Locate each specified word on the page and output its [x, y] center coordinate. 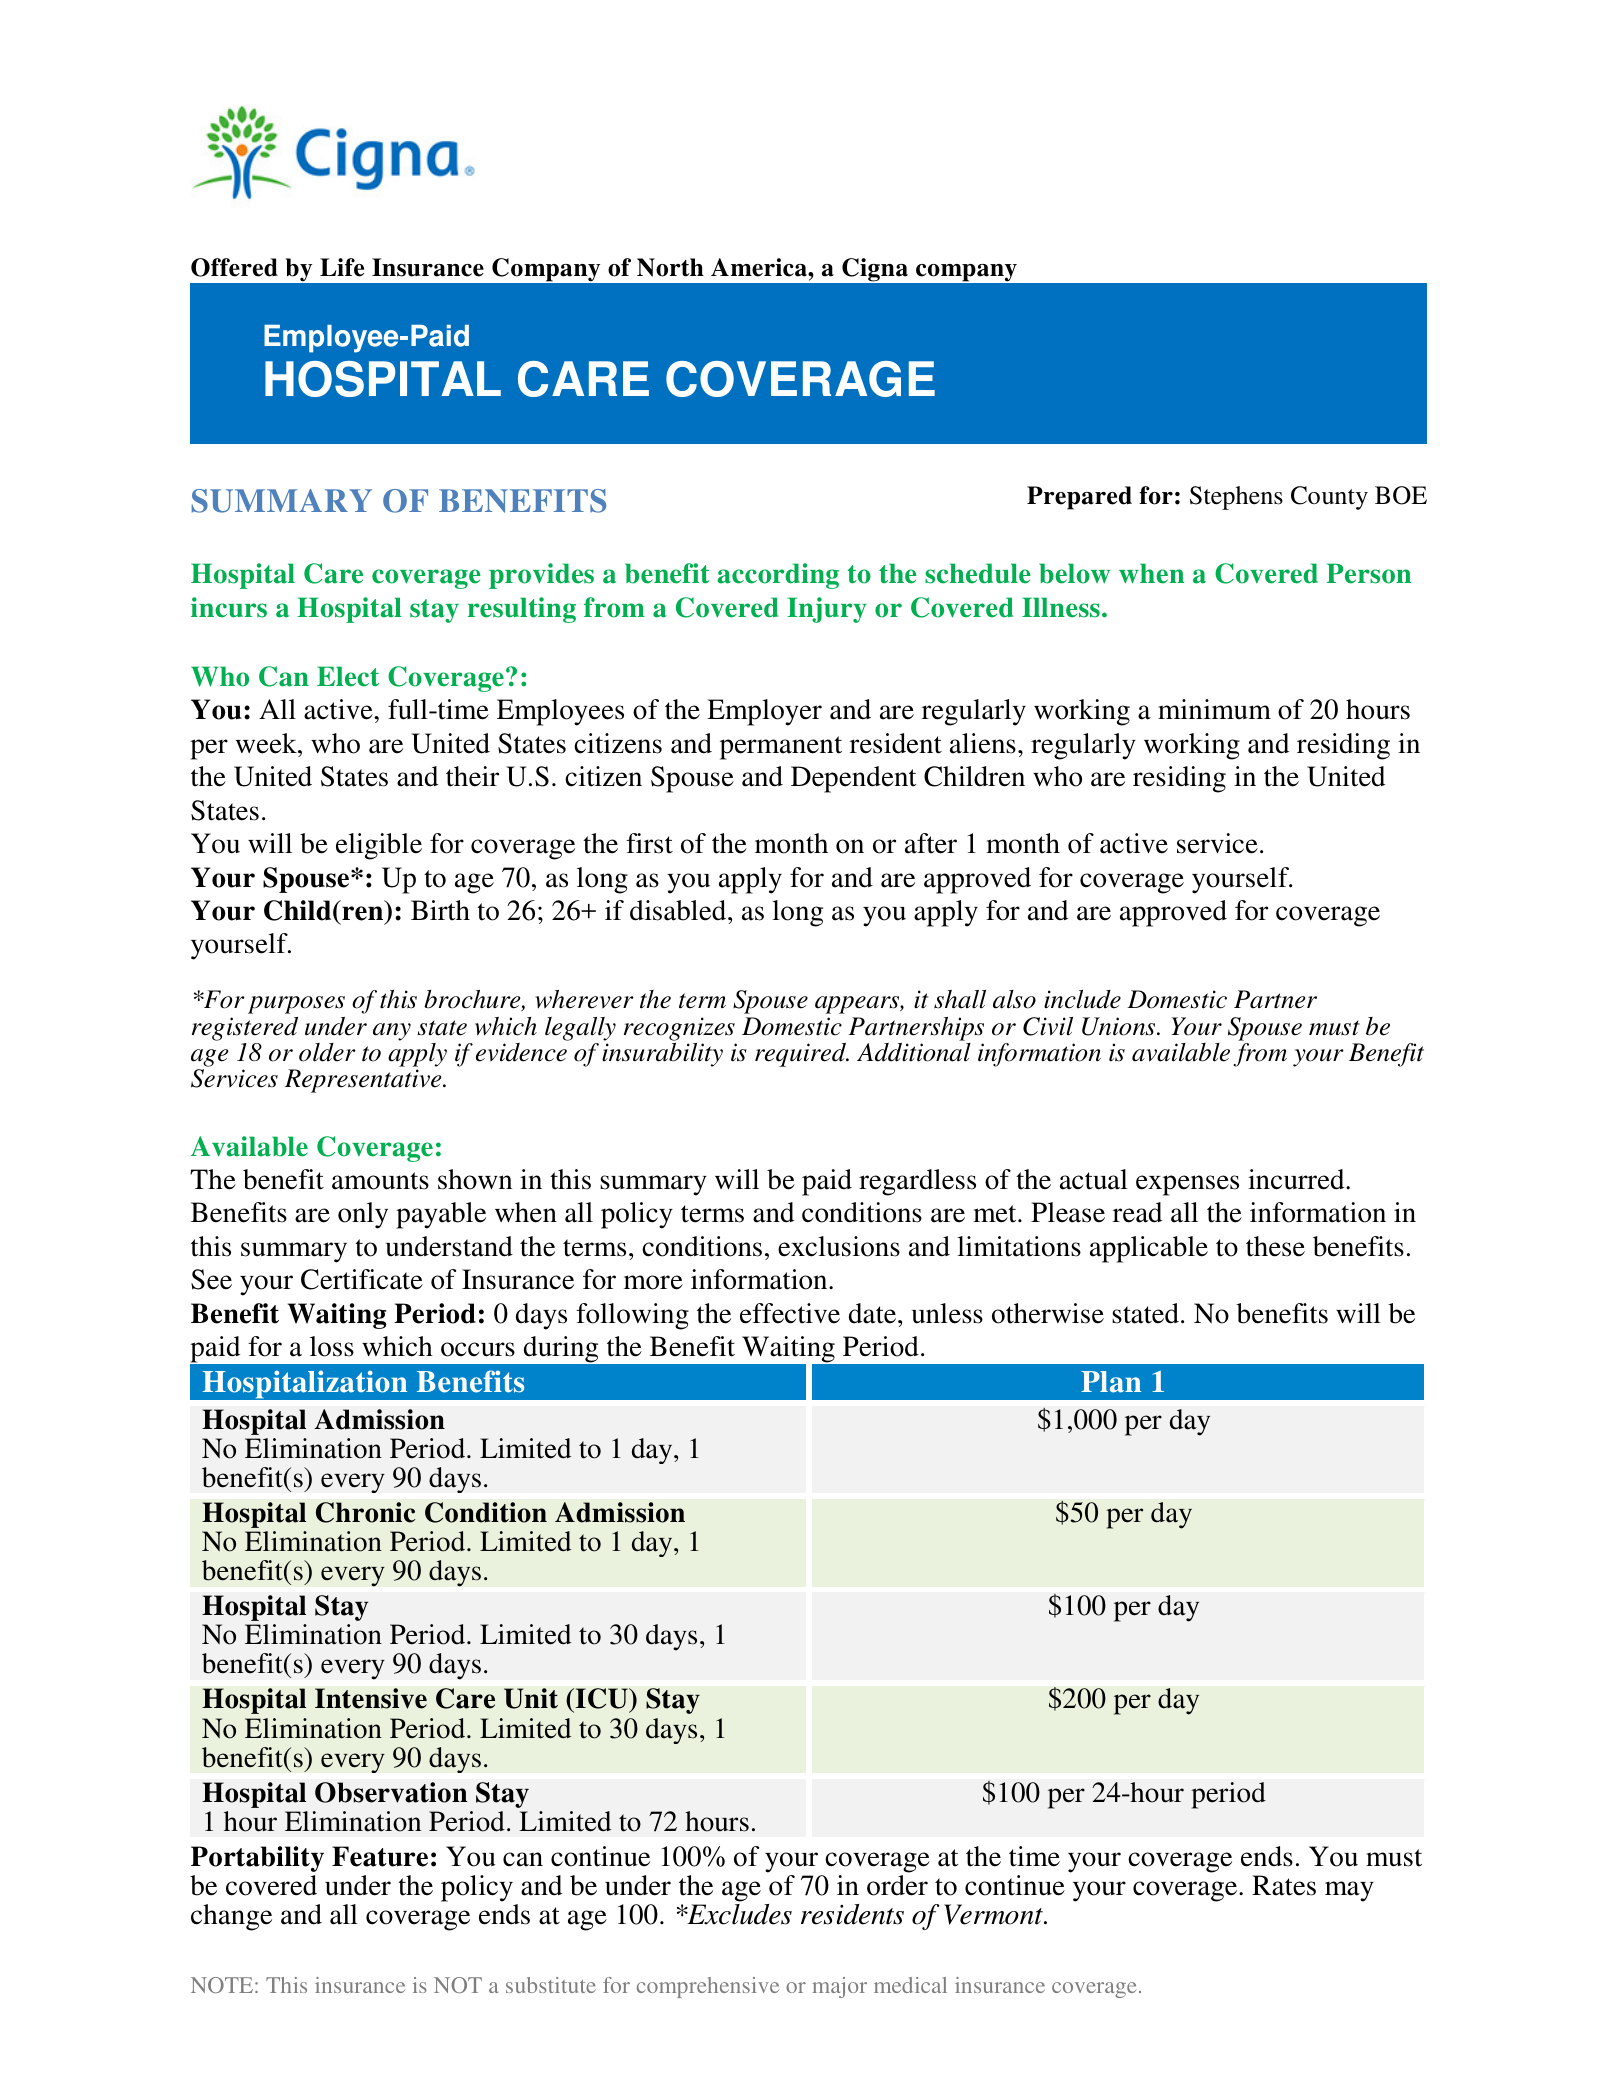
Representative [364, 1081]
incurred [1297, 1179]
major [840, 1987]
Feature [380, 1856]
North [670, 267]
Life [342, 267]
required [801, 1055]
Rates [1284, 1885]
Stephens [1236, 498]
